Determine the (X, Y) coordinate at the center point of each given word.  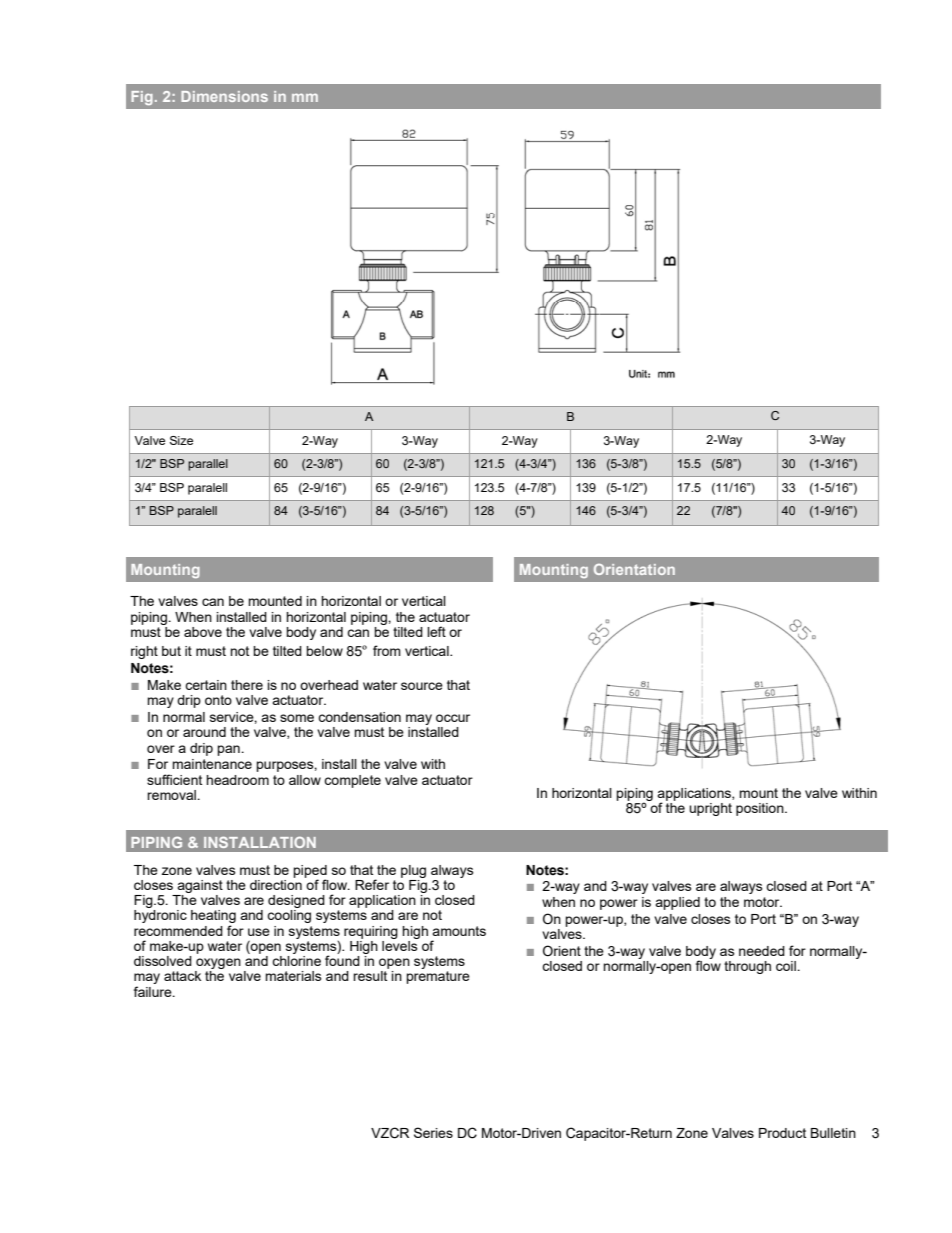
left (436, 631)
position (761, 809)
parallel (208, 465)
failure (154, 991)
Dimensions (224, 96)
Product (782, 1133)
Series (433, 1132)
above (203, 632)
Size (181, 440)
